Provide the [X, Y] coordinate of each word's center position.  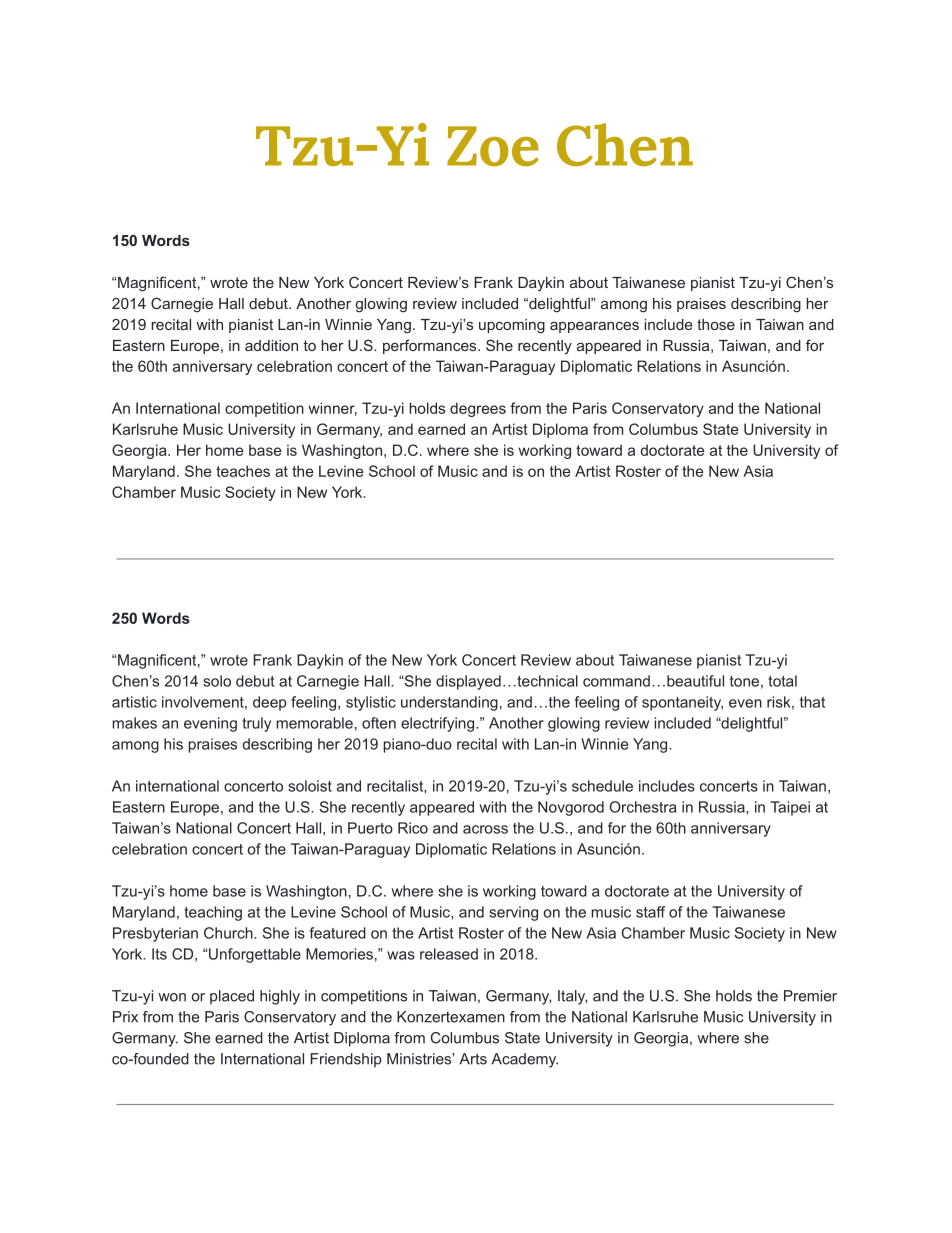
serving [513, 913]
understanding [449, 703]
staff [650, 912]
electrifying [439, 724]
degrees [478, 409]
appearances [594, 327]
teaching [213, 913]
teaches [243, 471]
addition [271, 345]
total [782, 681]
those [716, 324]
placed [232, 997]
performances [431, 346]
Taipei [790, 808]
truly [256, 724]
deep [270, 703]
